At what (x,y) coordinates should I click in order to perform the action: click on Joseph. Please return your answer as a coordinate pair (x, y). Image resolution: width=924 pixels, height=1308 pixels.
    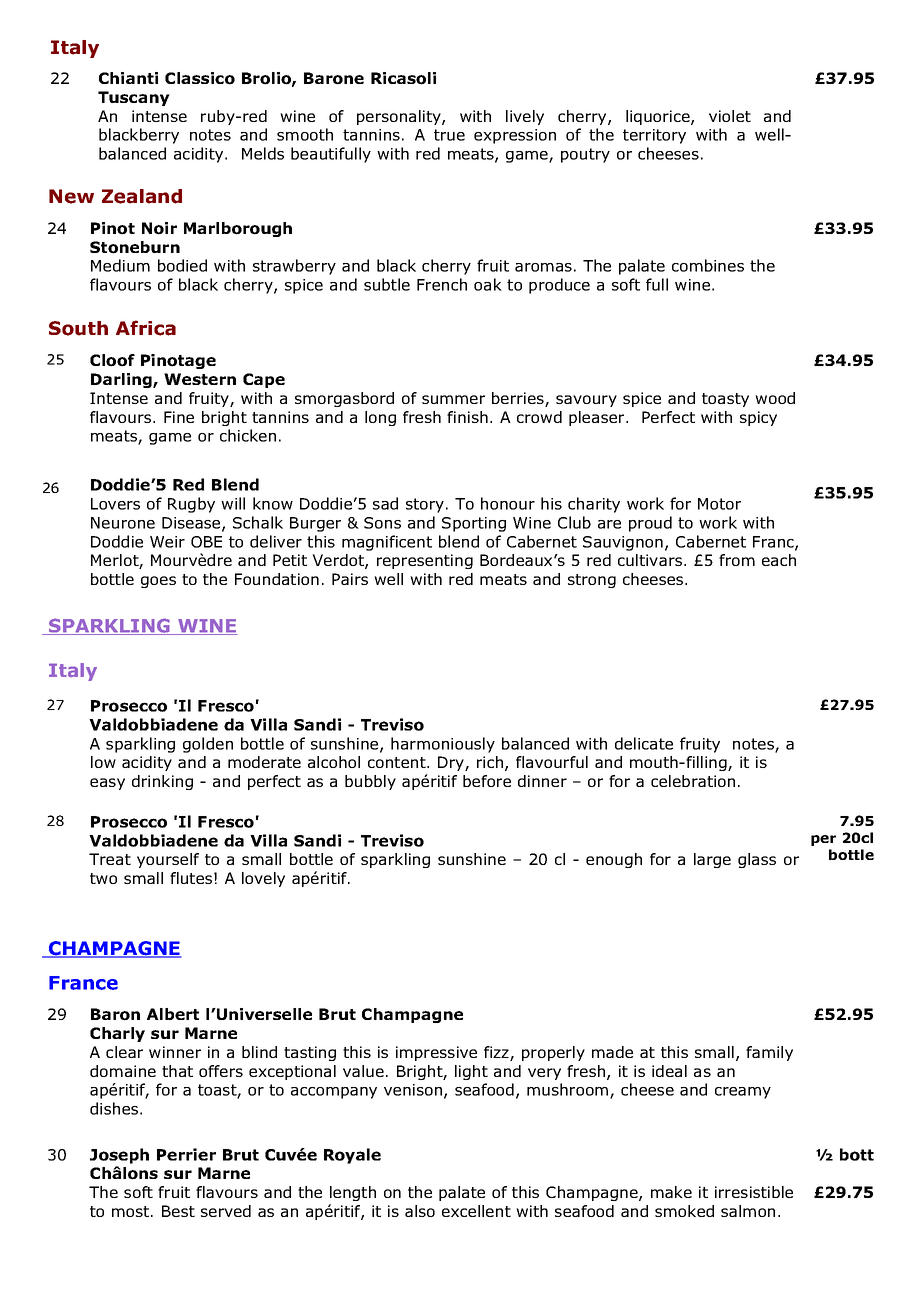
    Looking at the image, I should click on (119, 1156).
